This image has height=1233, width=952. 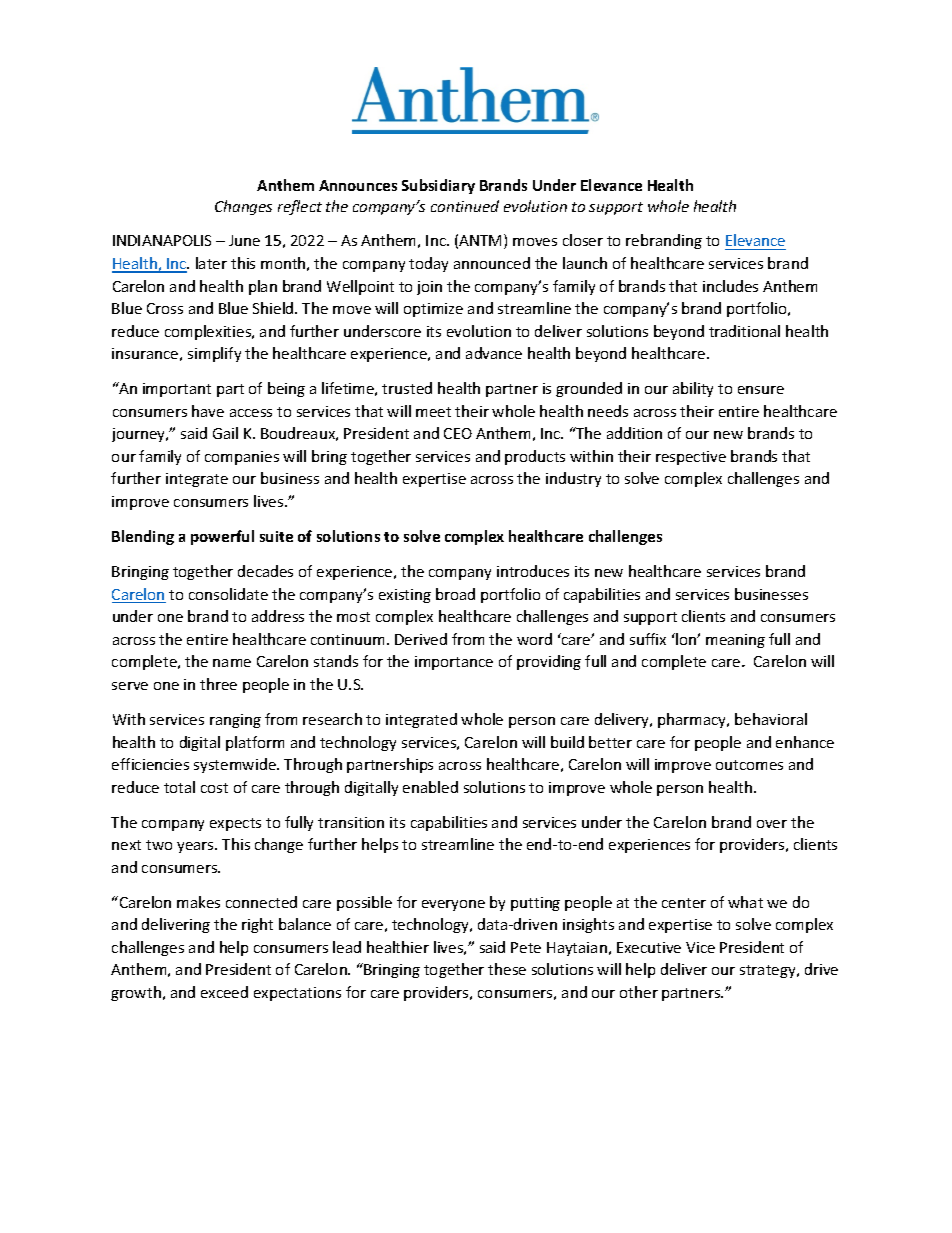 I want to click on consolidate, so click(x=228, y=594).
